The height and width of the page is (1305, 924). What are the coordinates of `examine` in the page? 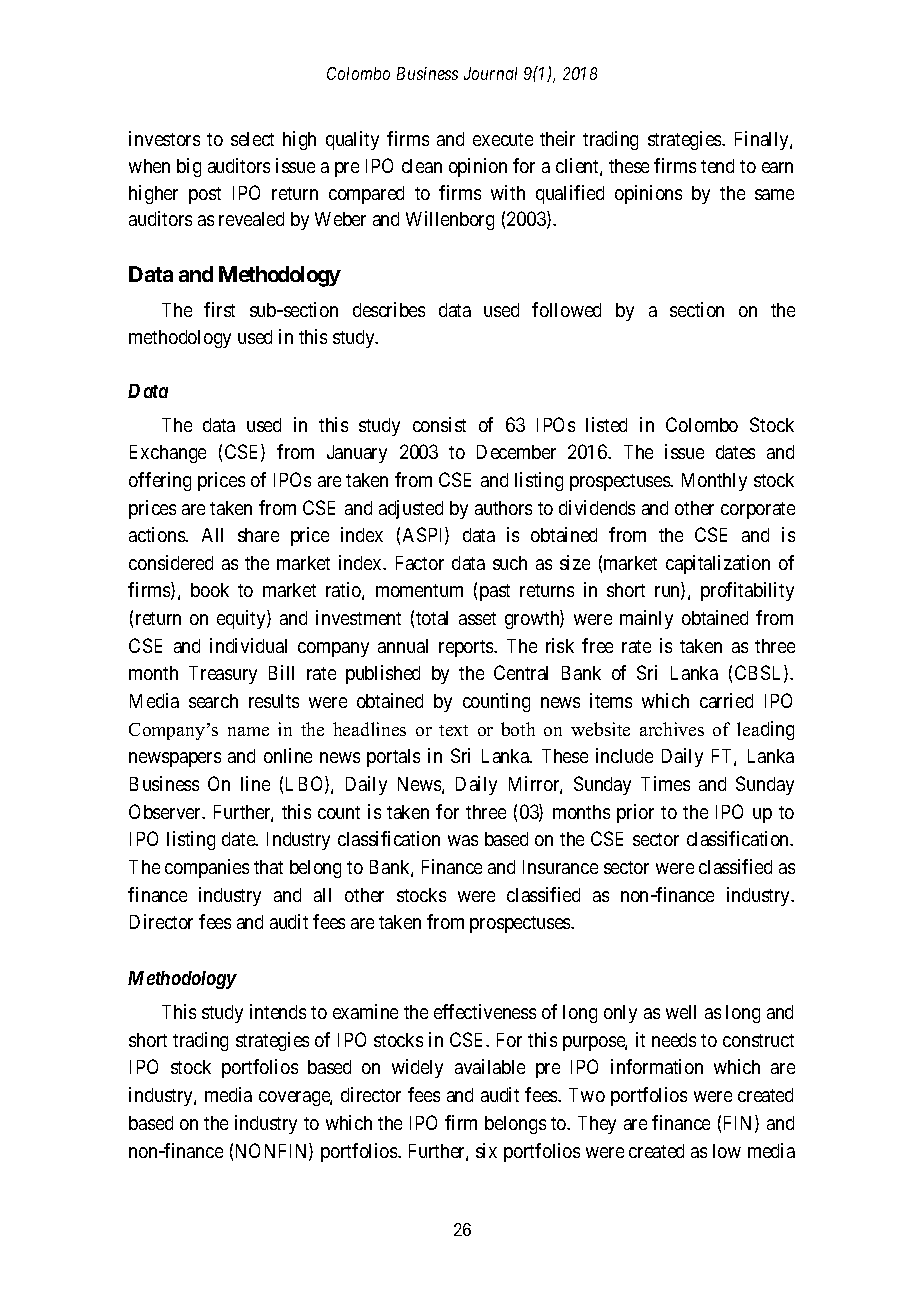 It's located at (365, 1011).
